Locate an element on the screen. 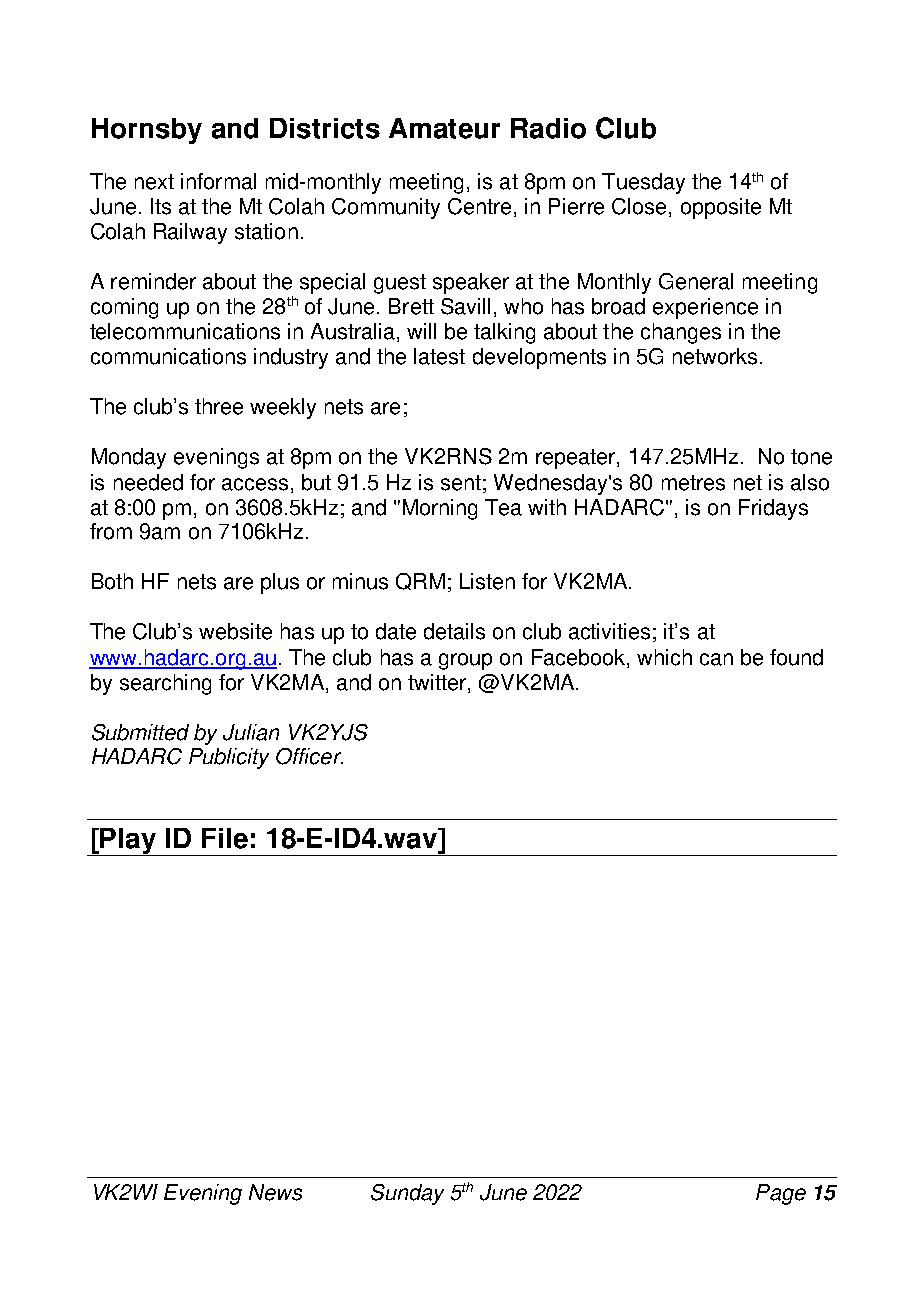 This screenshot has height=1308, width=924. group is located at coordinates (465, 661).
